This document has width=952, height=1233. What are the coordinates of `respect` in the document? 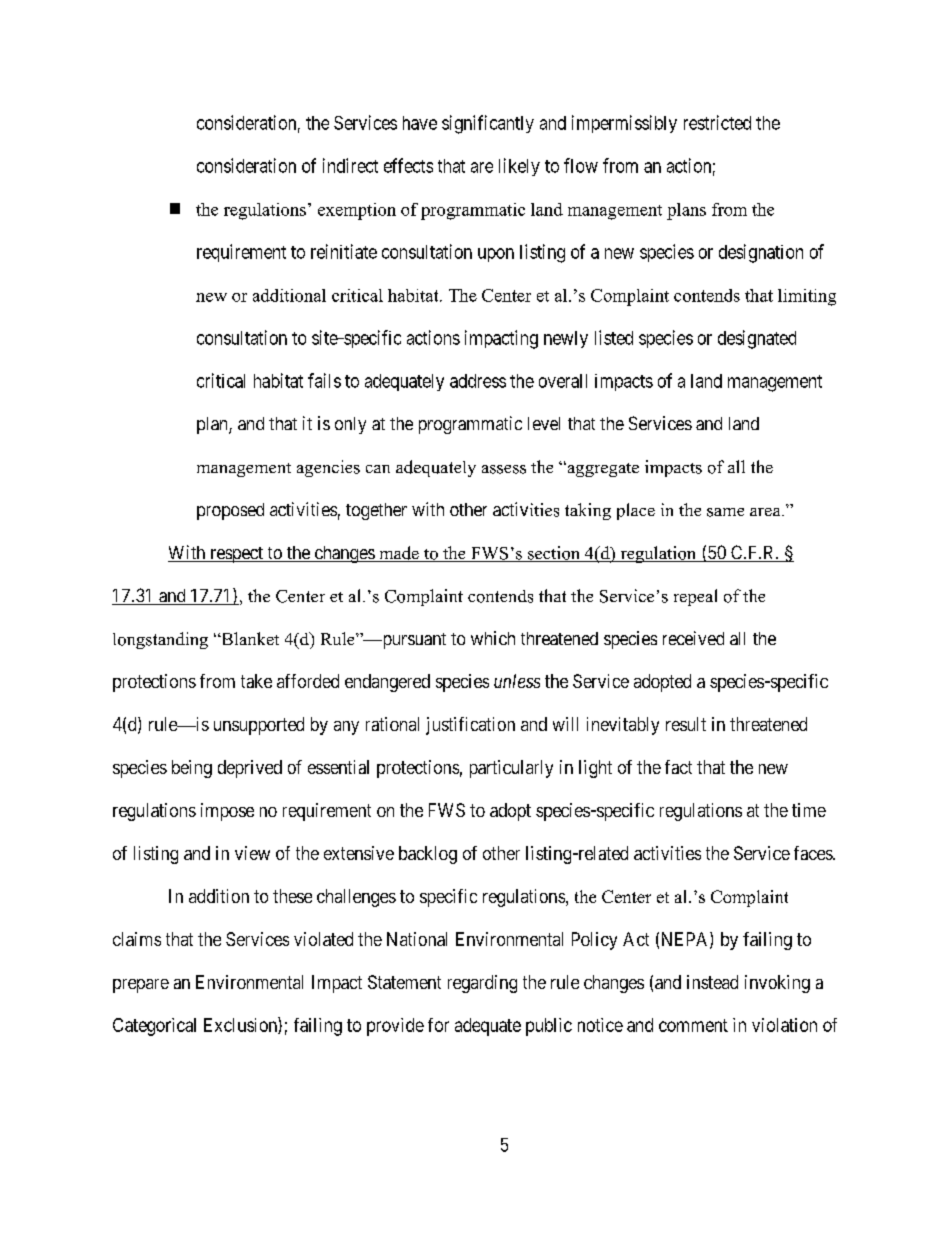 It's located at (236, 555).
